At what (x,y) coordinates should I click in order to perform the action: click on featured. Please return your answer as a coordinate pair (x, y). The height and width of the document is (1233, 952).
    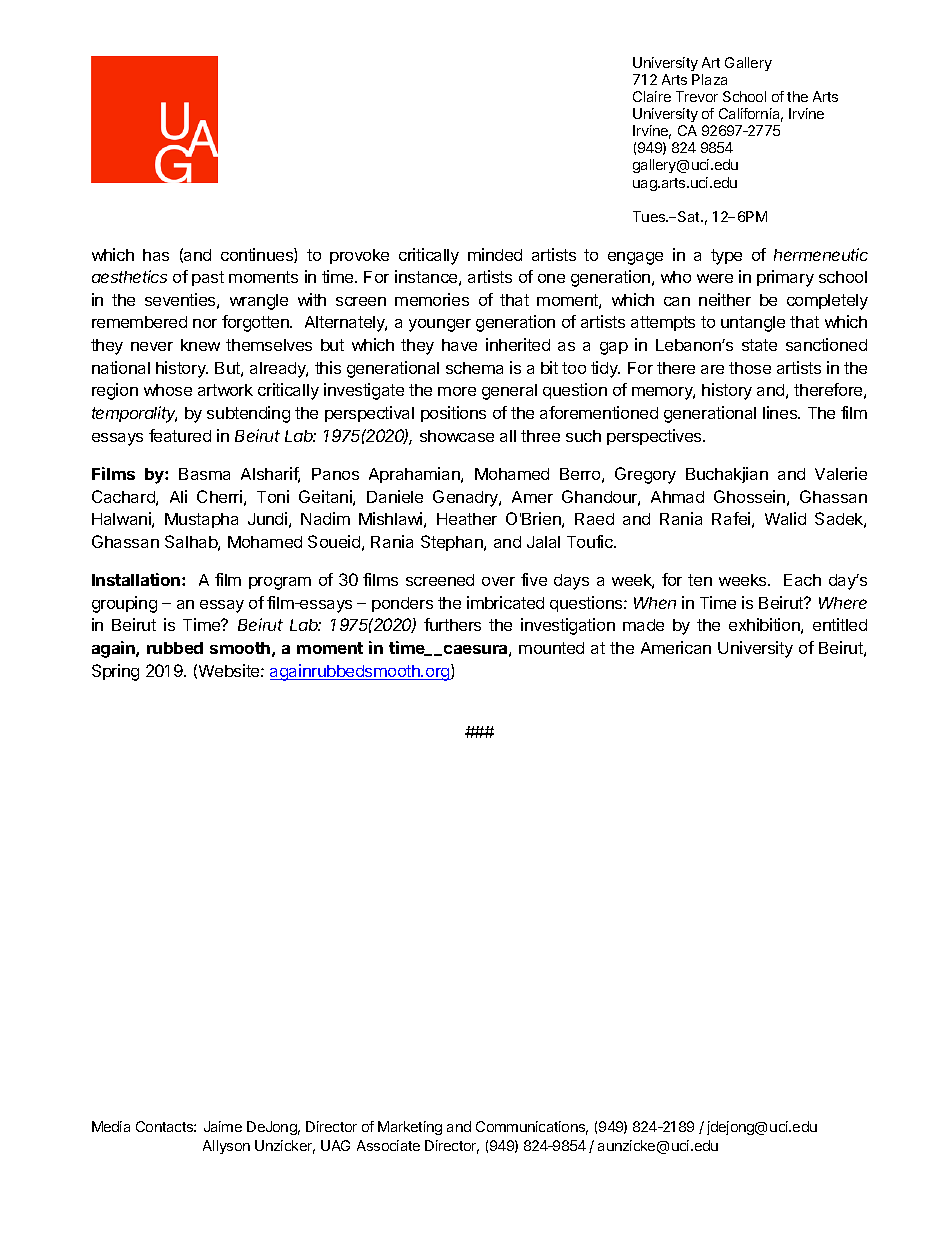
    Looking at the image, I should click on (180, 435).
